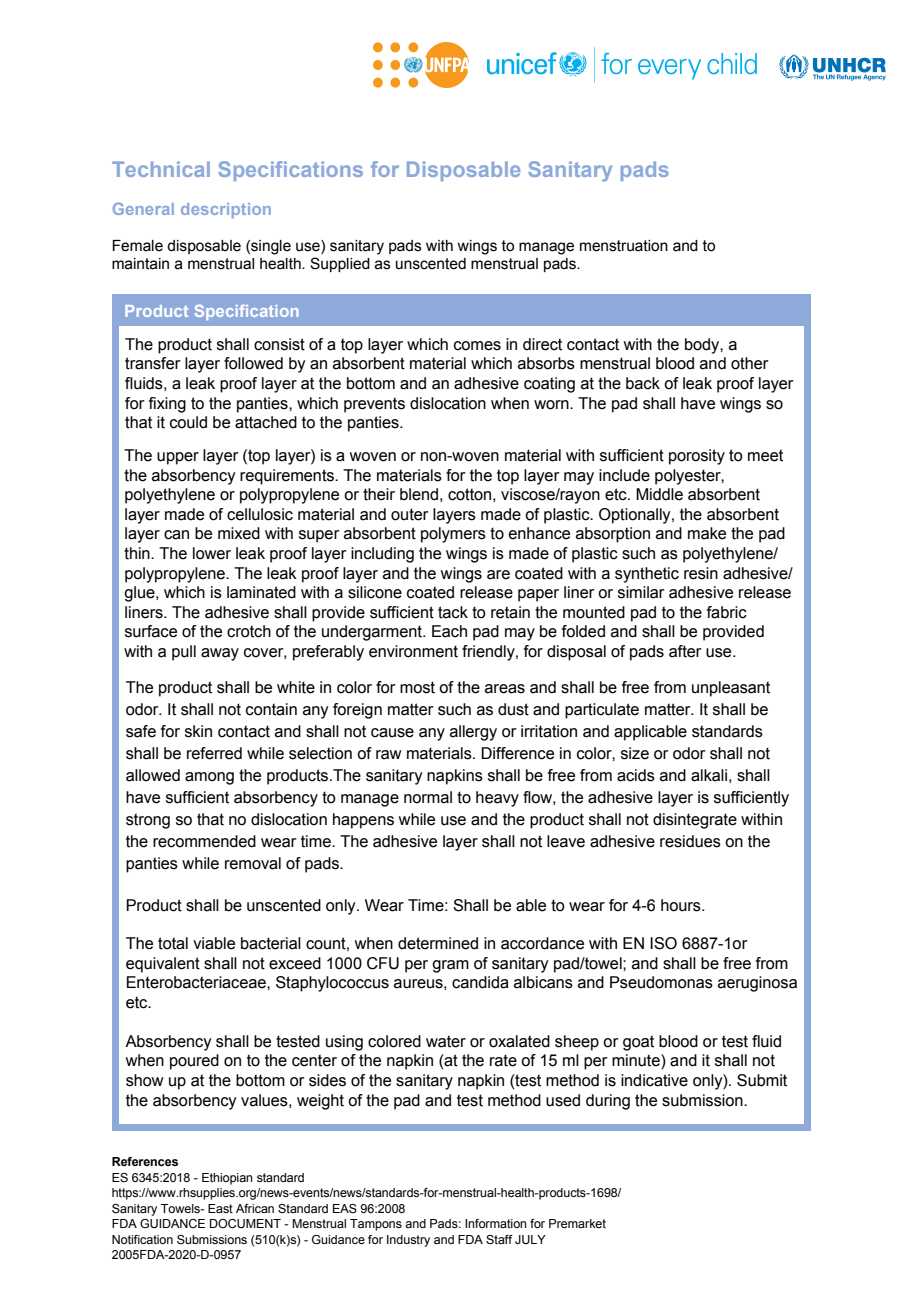  What do you see at coordinates (340, 264) in the image?
I see `Supplied` at bounding box center [340, 264].
